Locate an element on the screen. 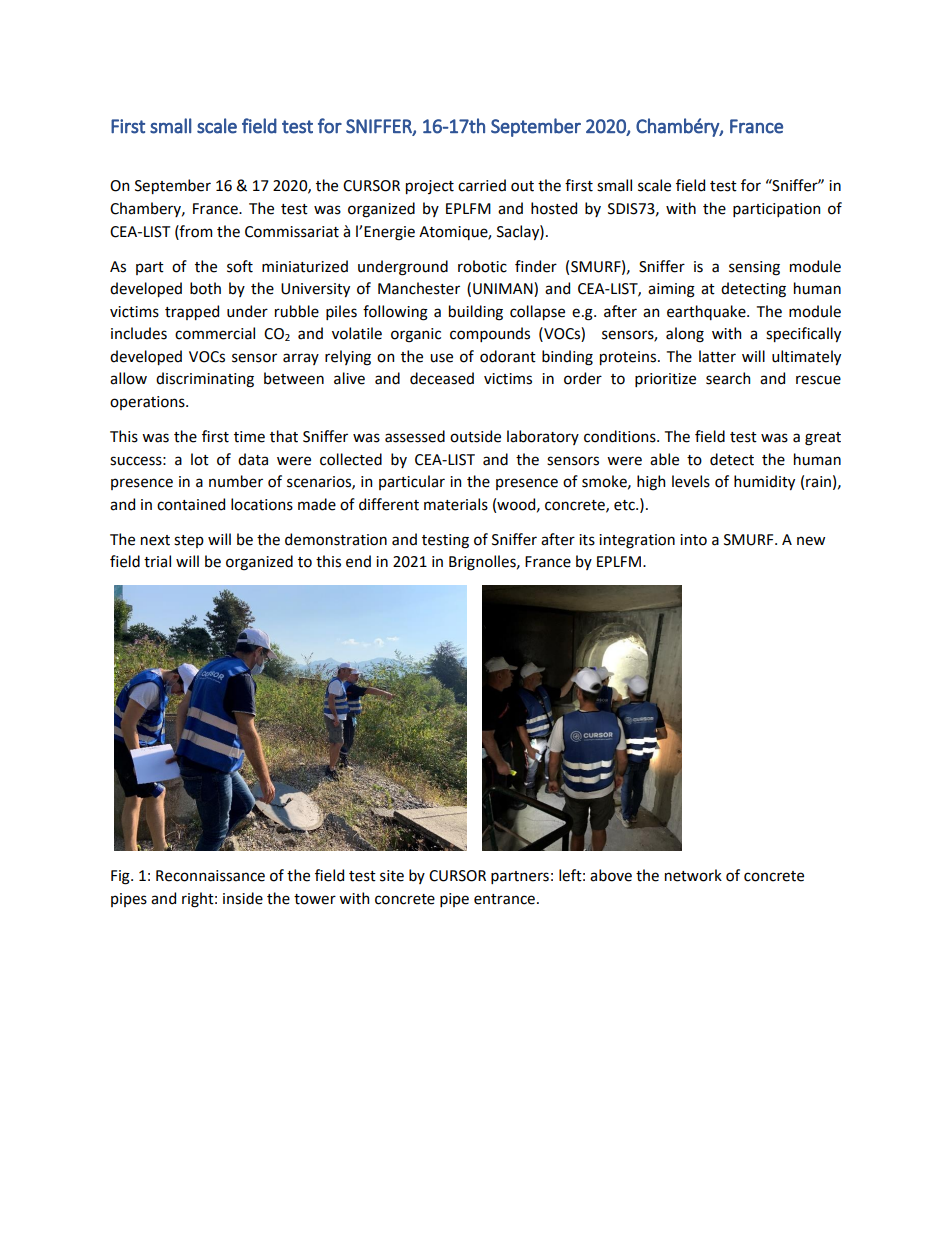 The width and height of the screenshot is (952, 1233). sensing is located at coordinates (754, 268).
